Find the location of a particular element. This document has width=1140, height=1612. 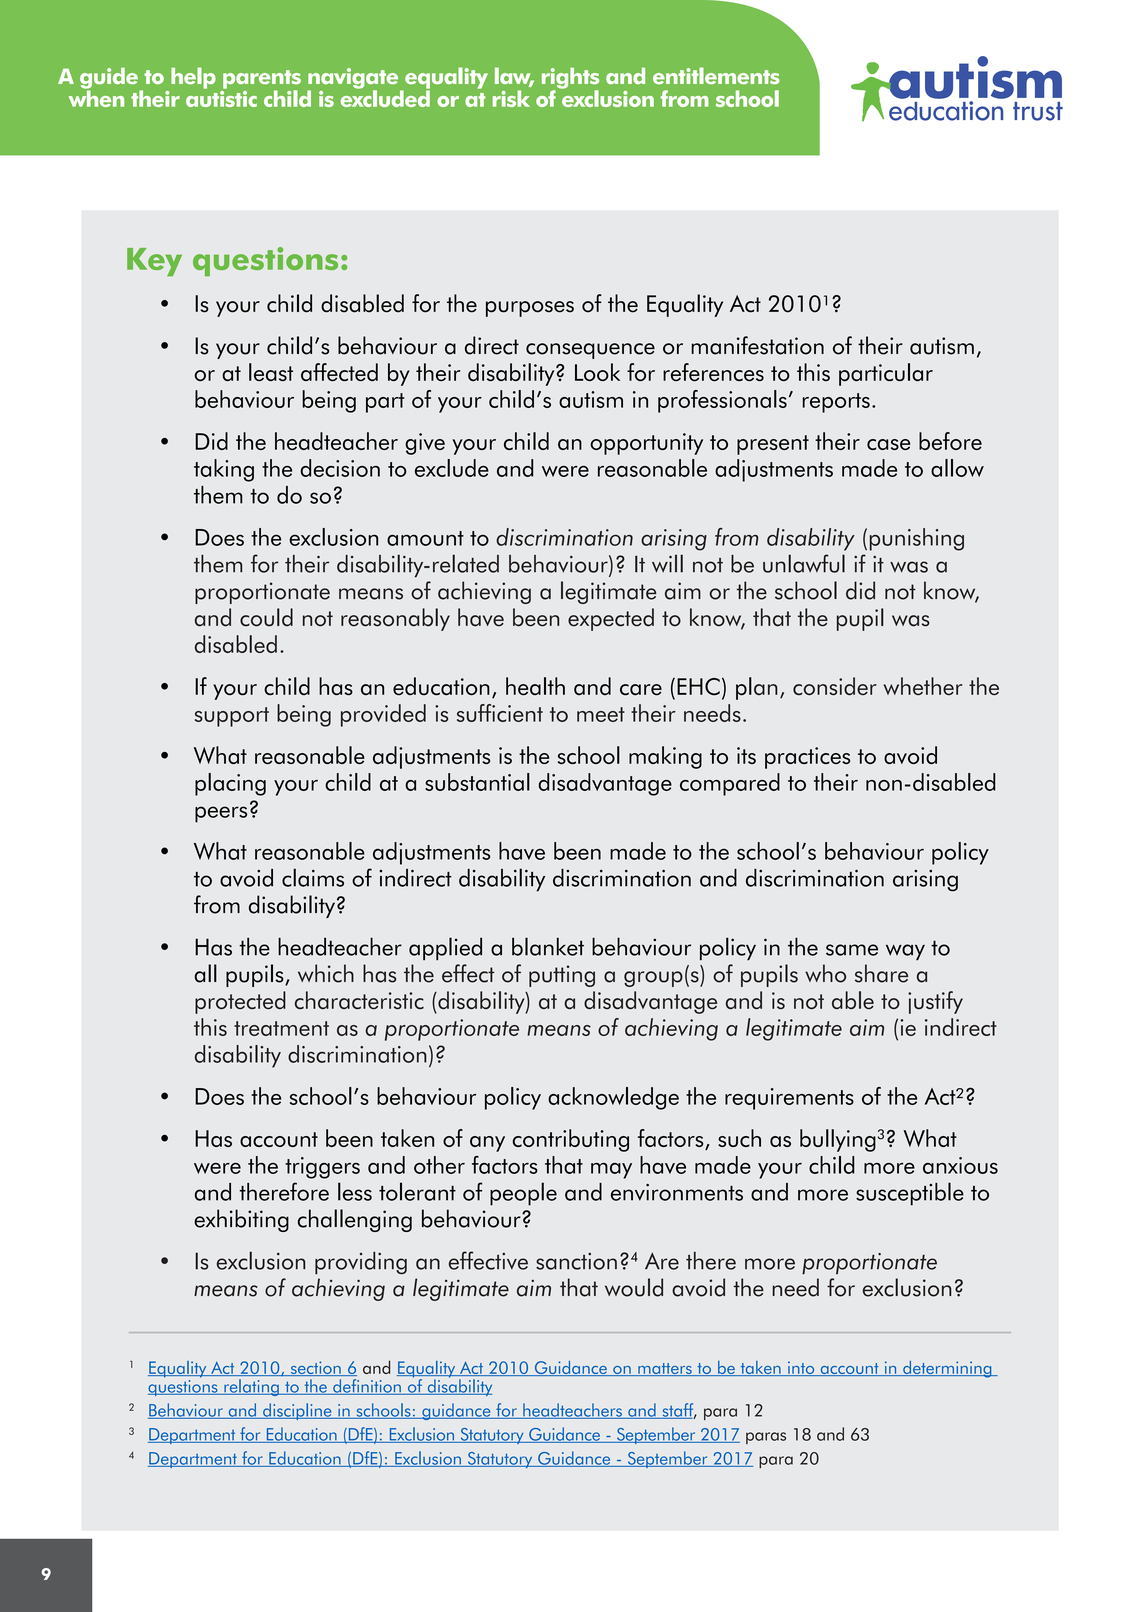

entitlements is located at coordinates (716, 75).
